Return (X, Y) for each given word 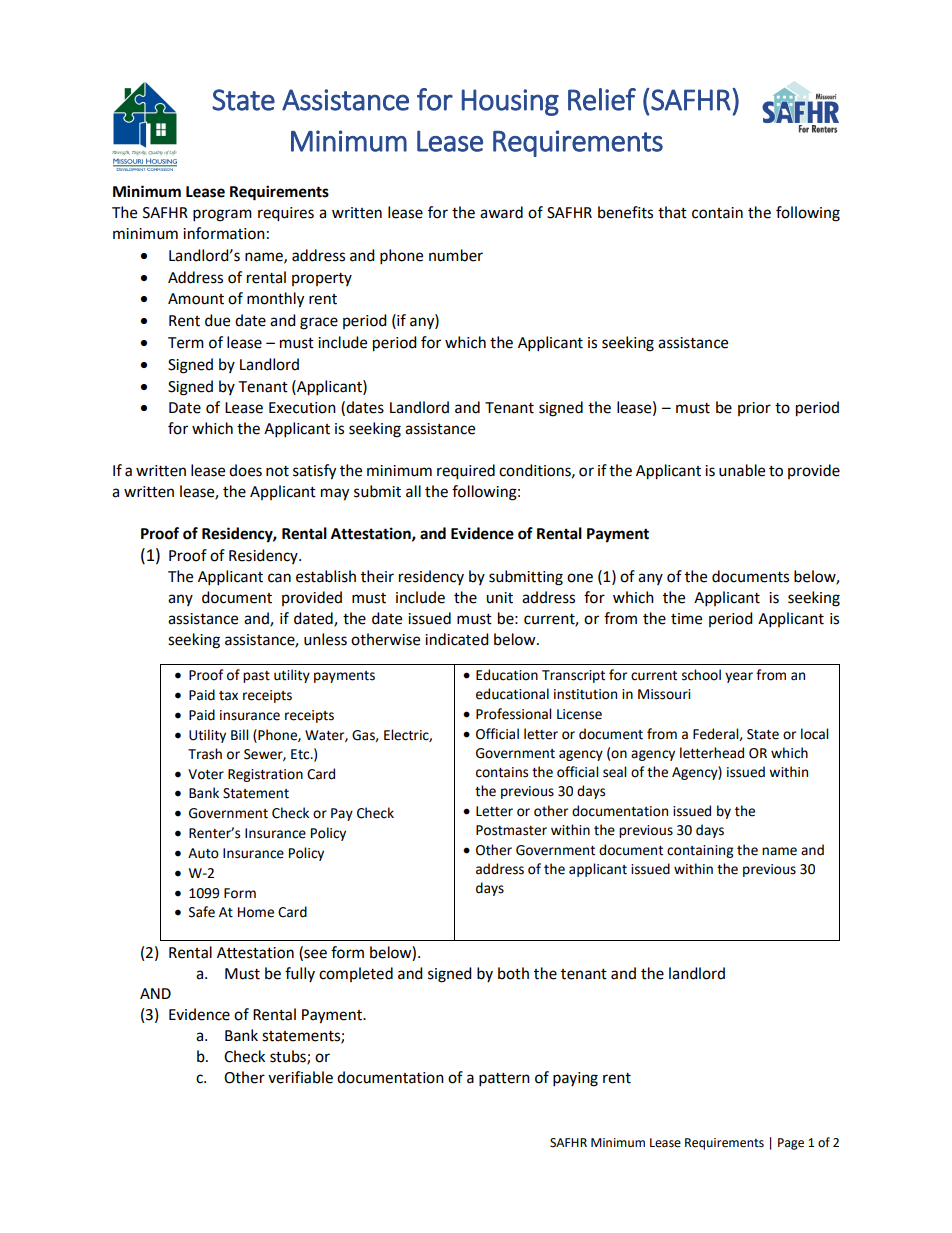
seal (614, 772)
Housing (510, 102)
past (256, 677)
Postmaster (511, 830)
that (672, 212)
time (686, 619)
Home (256, 912)
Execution (302, 408)
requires (286, 214)
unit (499, 598)
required (466, 472)
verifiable (300, 1077)
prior (754, 409)
